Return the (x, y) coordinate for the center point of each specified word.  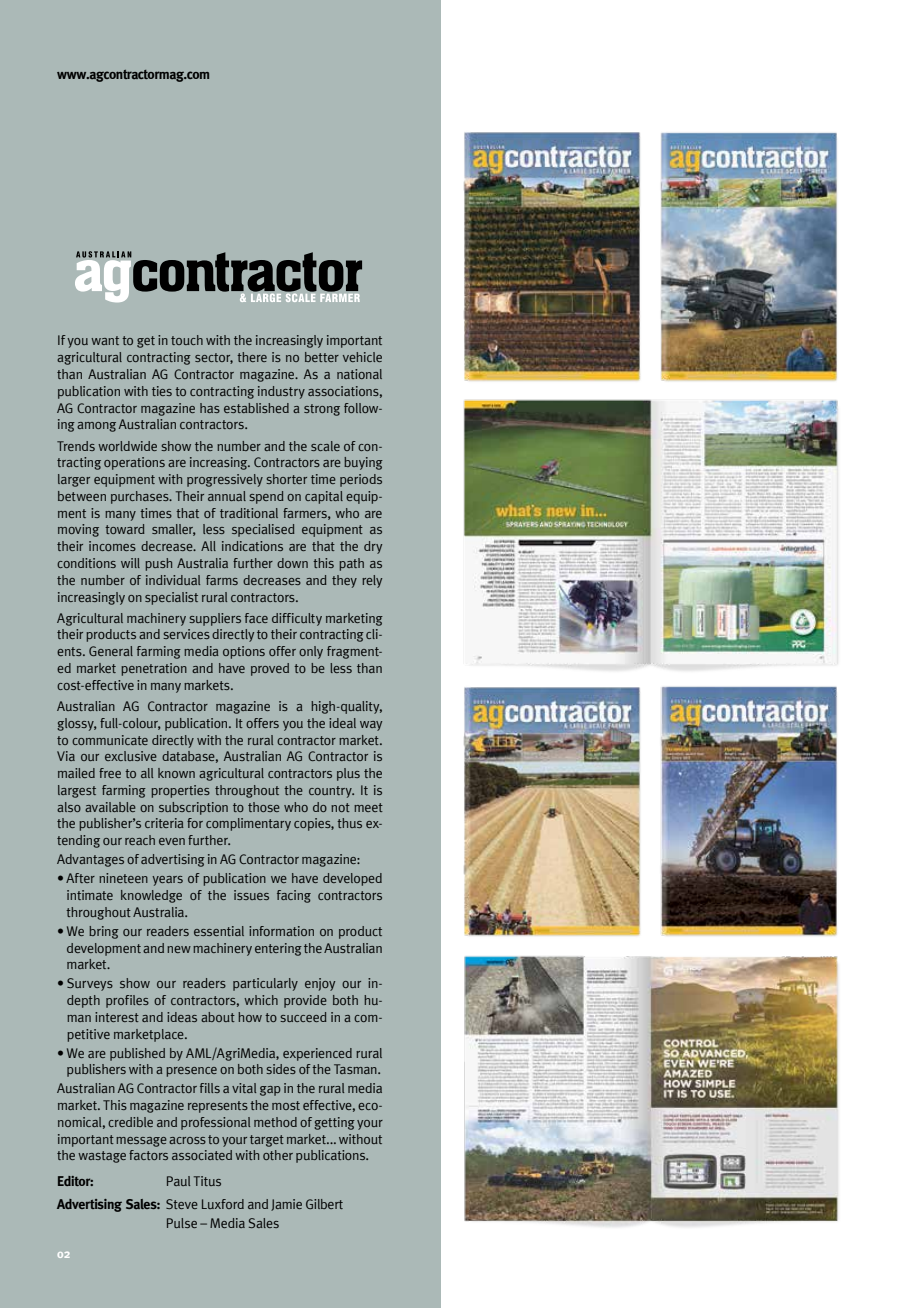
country (331, 792)
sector (214, 358)
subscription (193, 808)
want (105, 340)
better (322, 357)
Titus (207, 1181)
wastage (102, 1157)
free (110, 773)
